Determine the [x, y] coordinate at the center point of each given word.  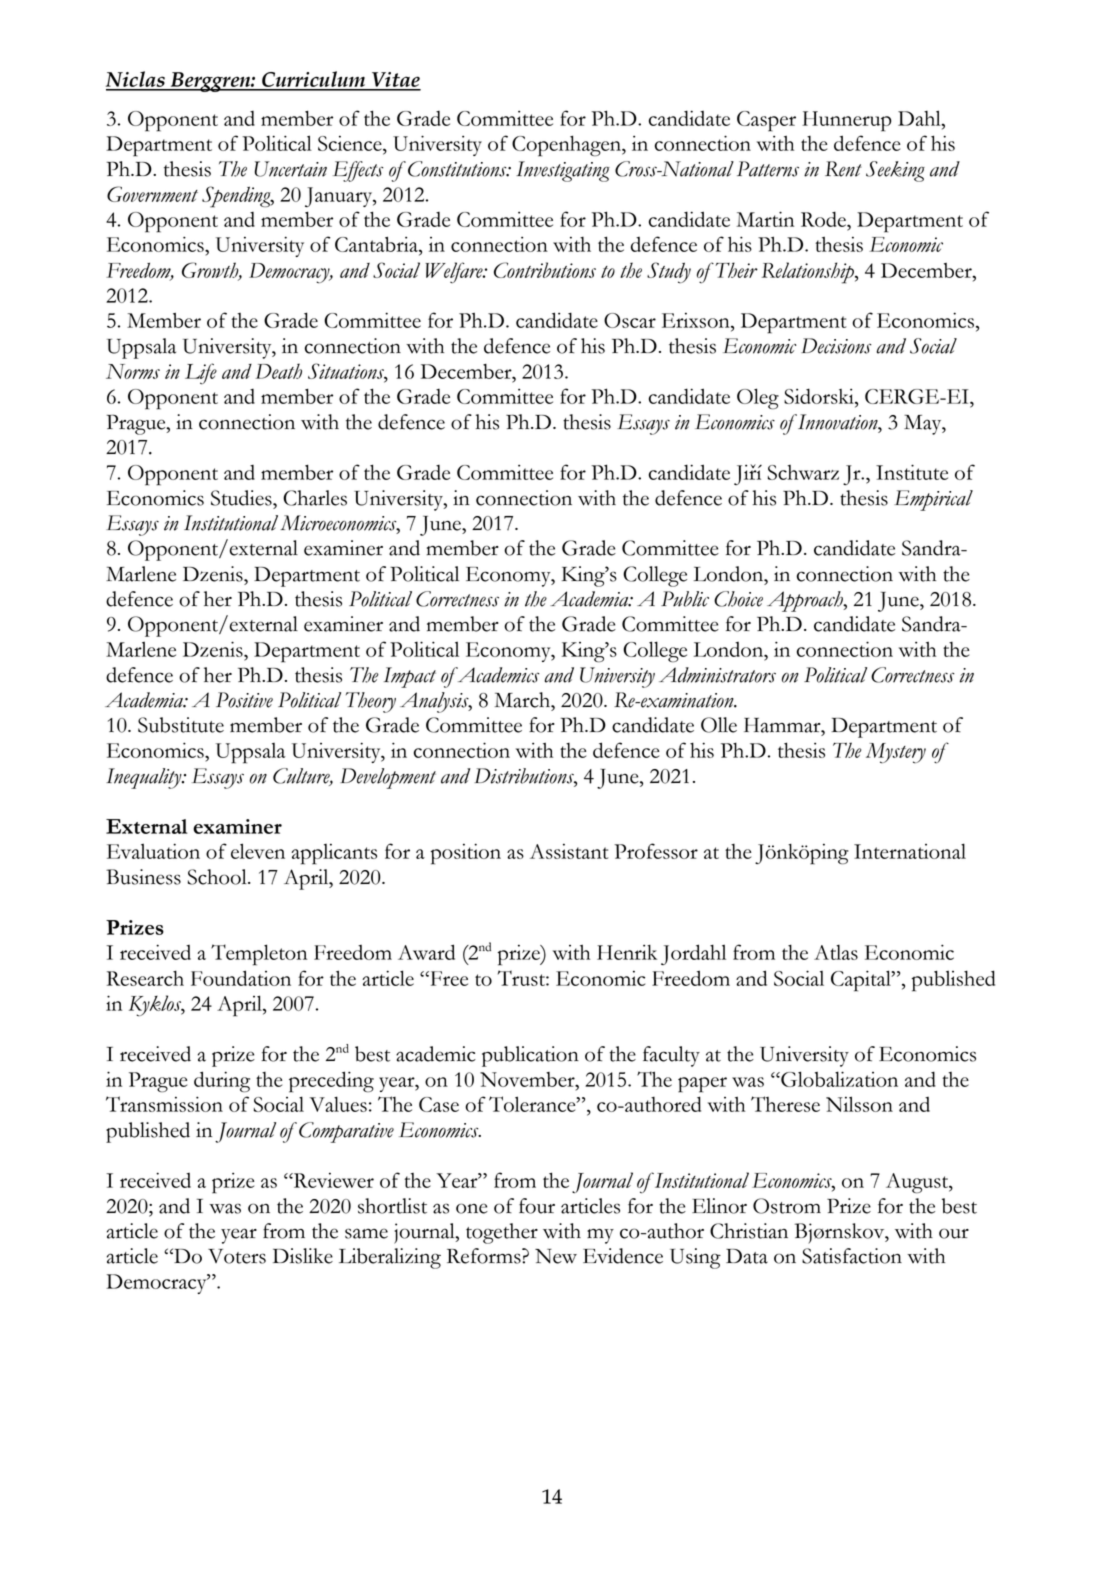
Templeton [259, 955]
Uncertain [291, 169]
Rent [843, 169]
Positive [244, 700]
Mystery [896, 753]
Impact [410, 677]
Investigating [563, 171]
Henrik [627, 952]
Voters [237, 1256]
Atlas [836, 952]
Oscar [630, 320]
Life [201, 374]
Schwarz [803, 472]
